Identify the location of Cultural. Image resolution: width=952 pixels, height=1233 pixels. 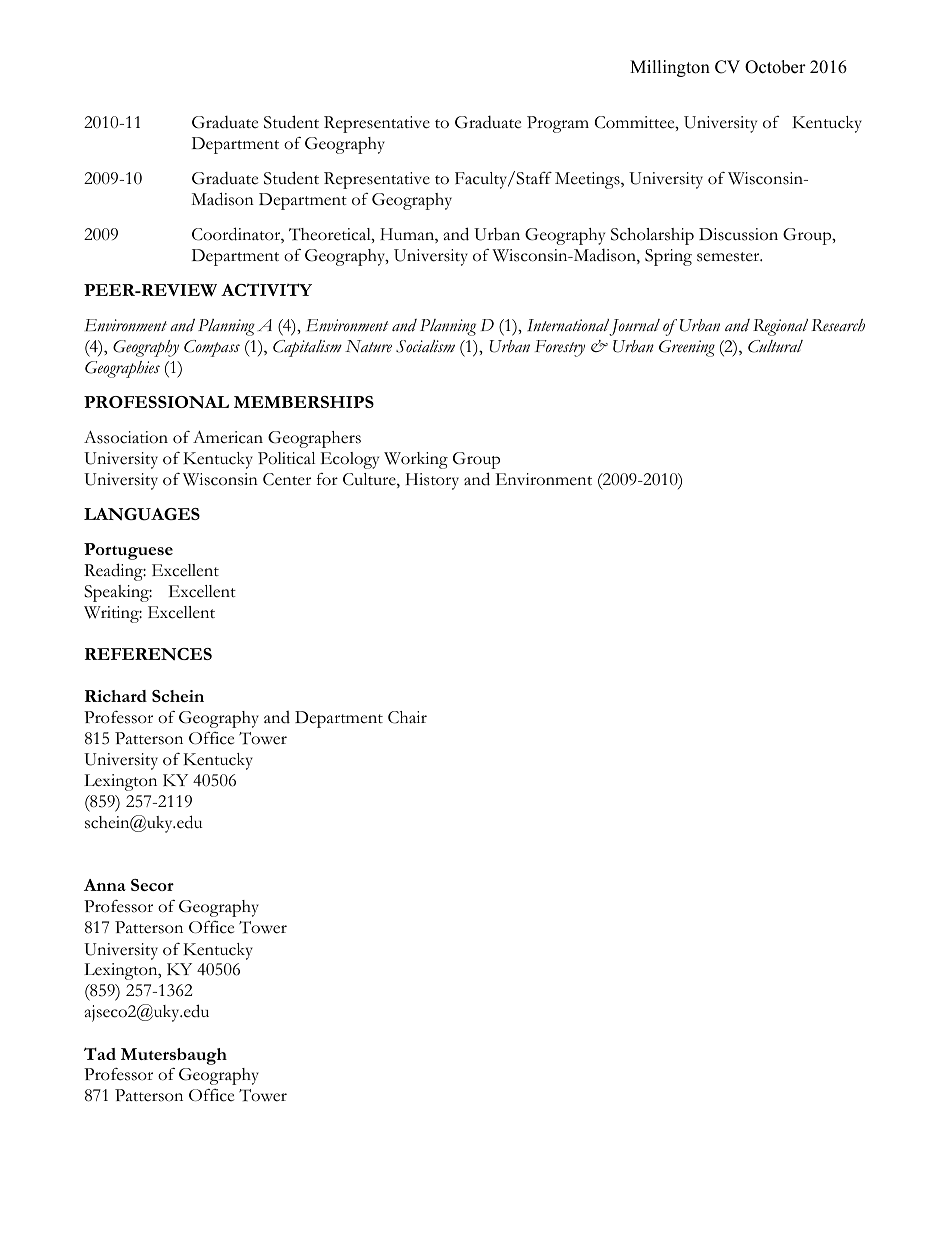
(775, 346).
